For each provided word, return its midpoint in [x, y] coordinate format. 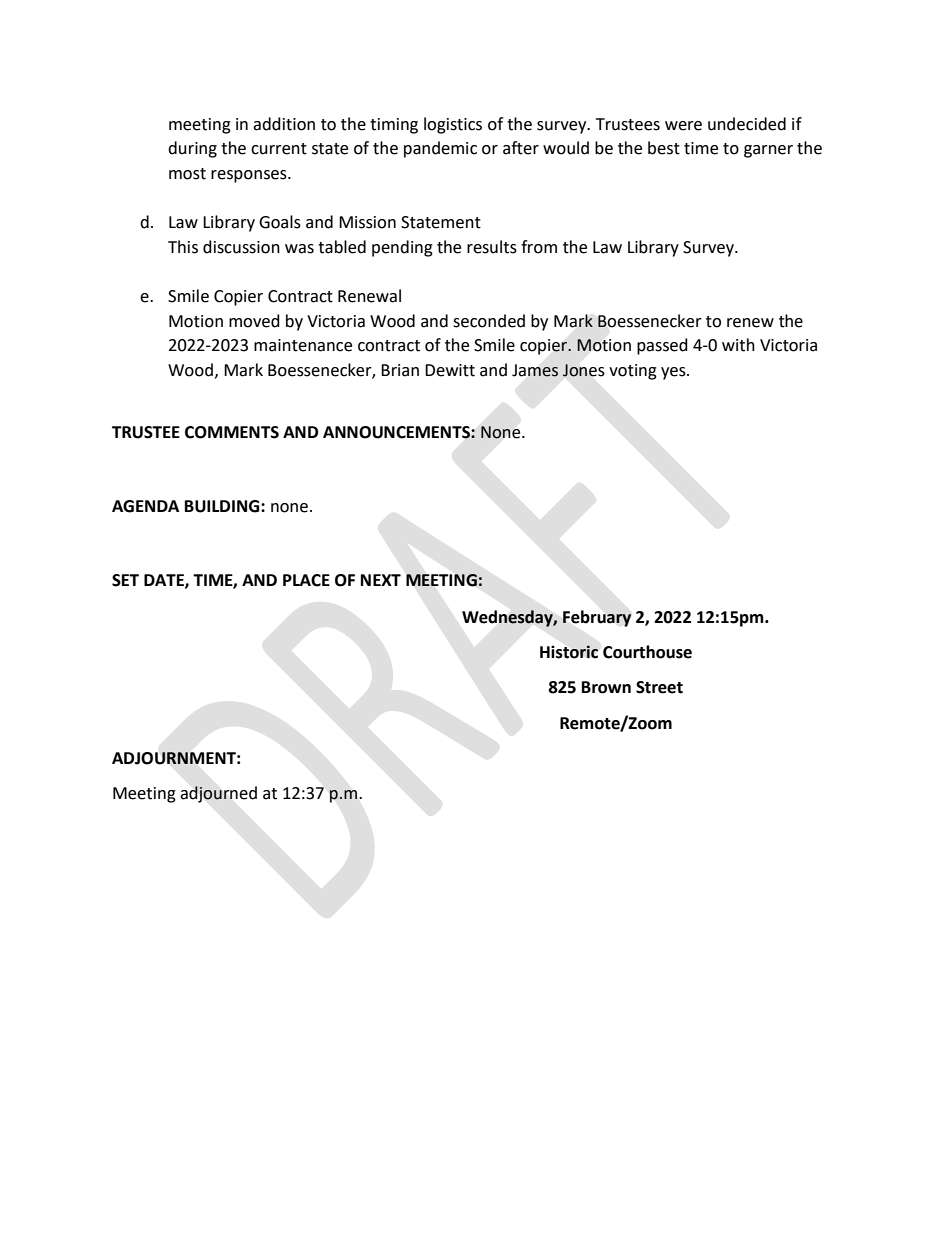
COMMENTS [232, 432]
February [597, 618]
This [183, 247]
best [664, 148]
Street [659, 687]
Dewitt [450, 370]
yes [674, 373]
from [539, 247]
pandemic [440, 149]
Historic [569, 652]
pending [402, 248]
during [192, 149]
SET [125, 580]
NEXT [381, 580]
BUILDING [223, 506]
